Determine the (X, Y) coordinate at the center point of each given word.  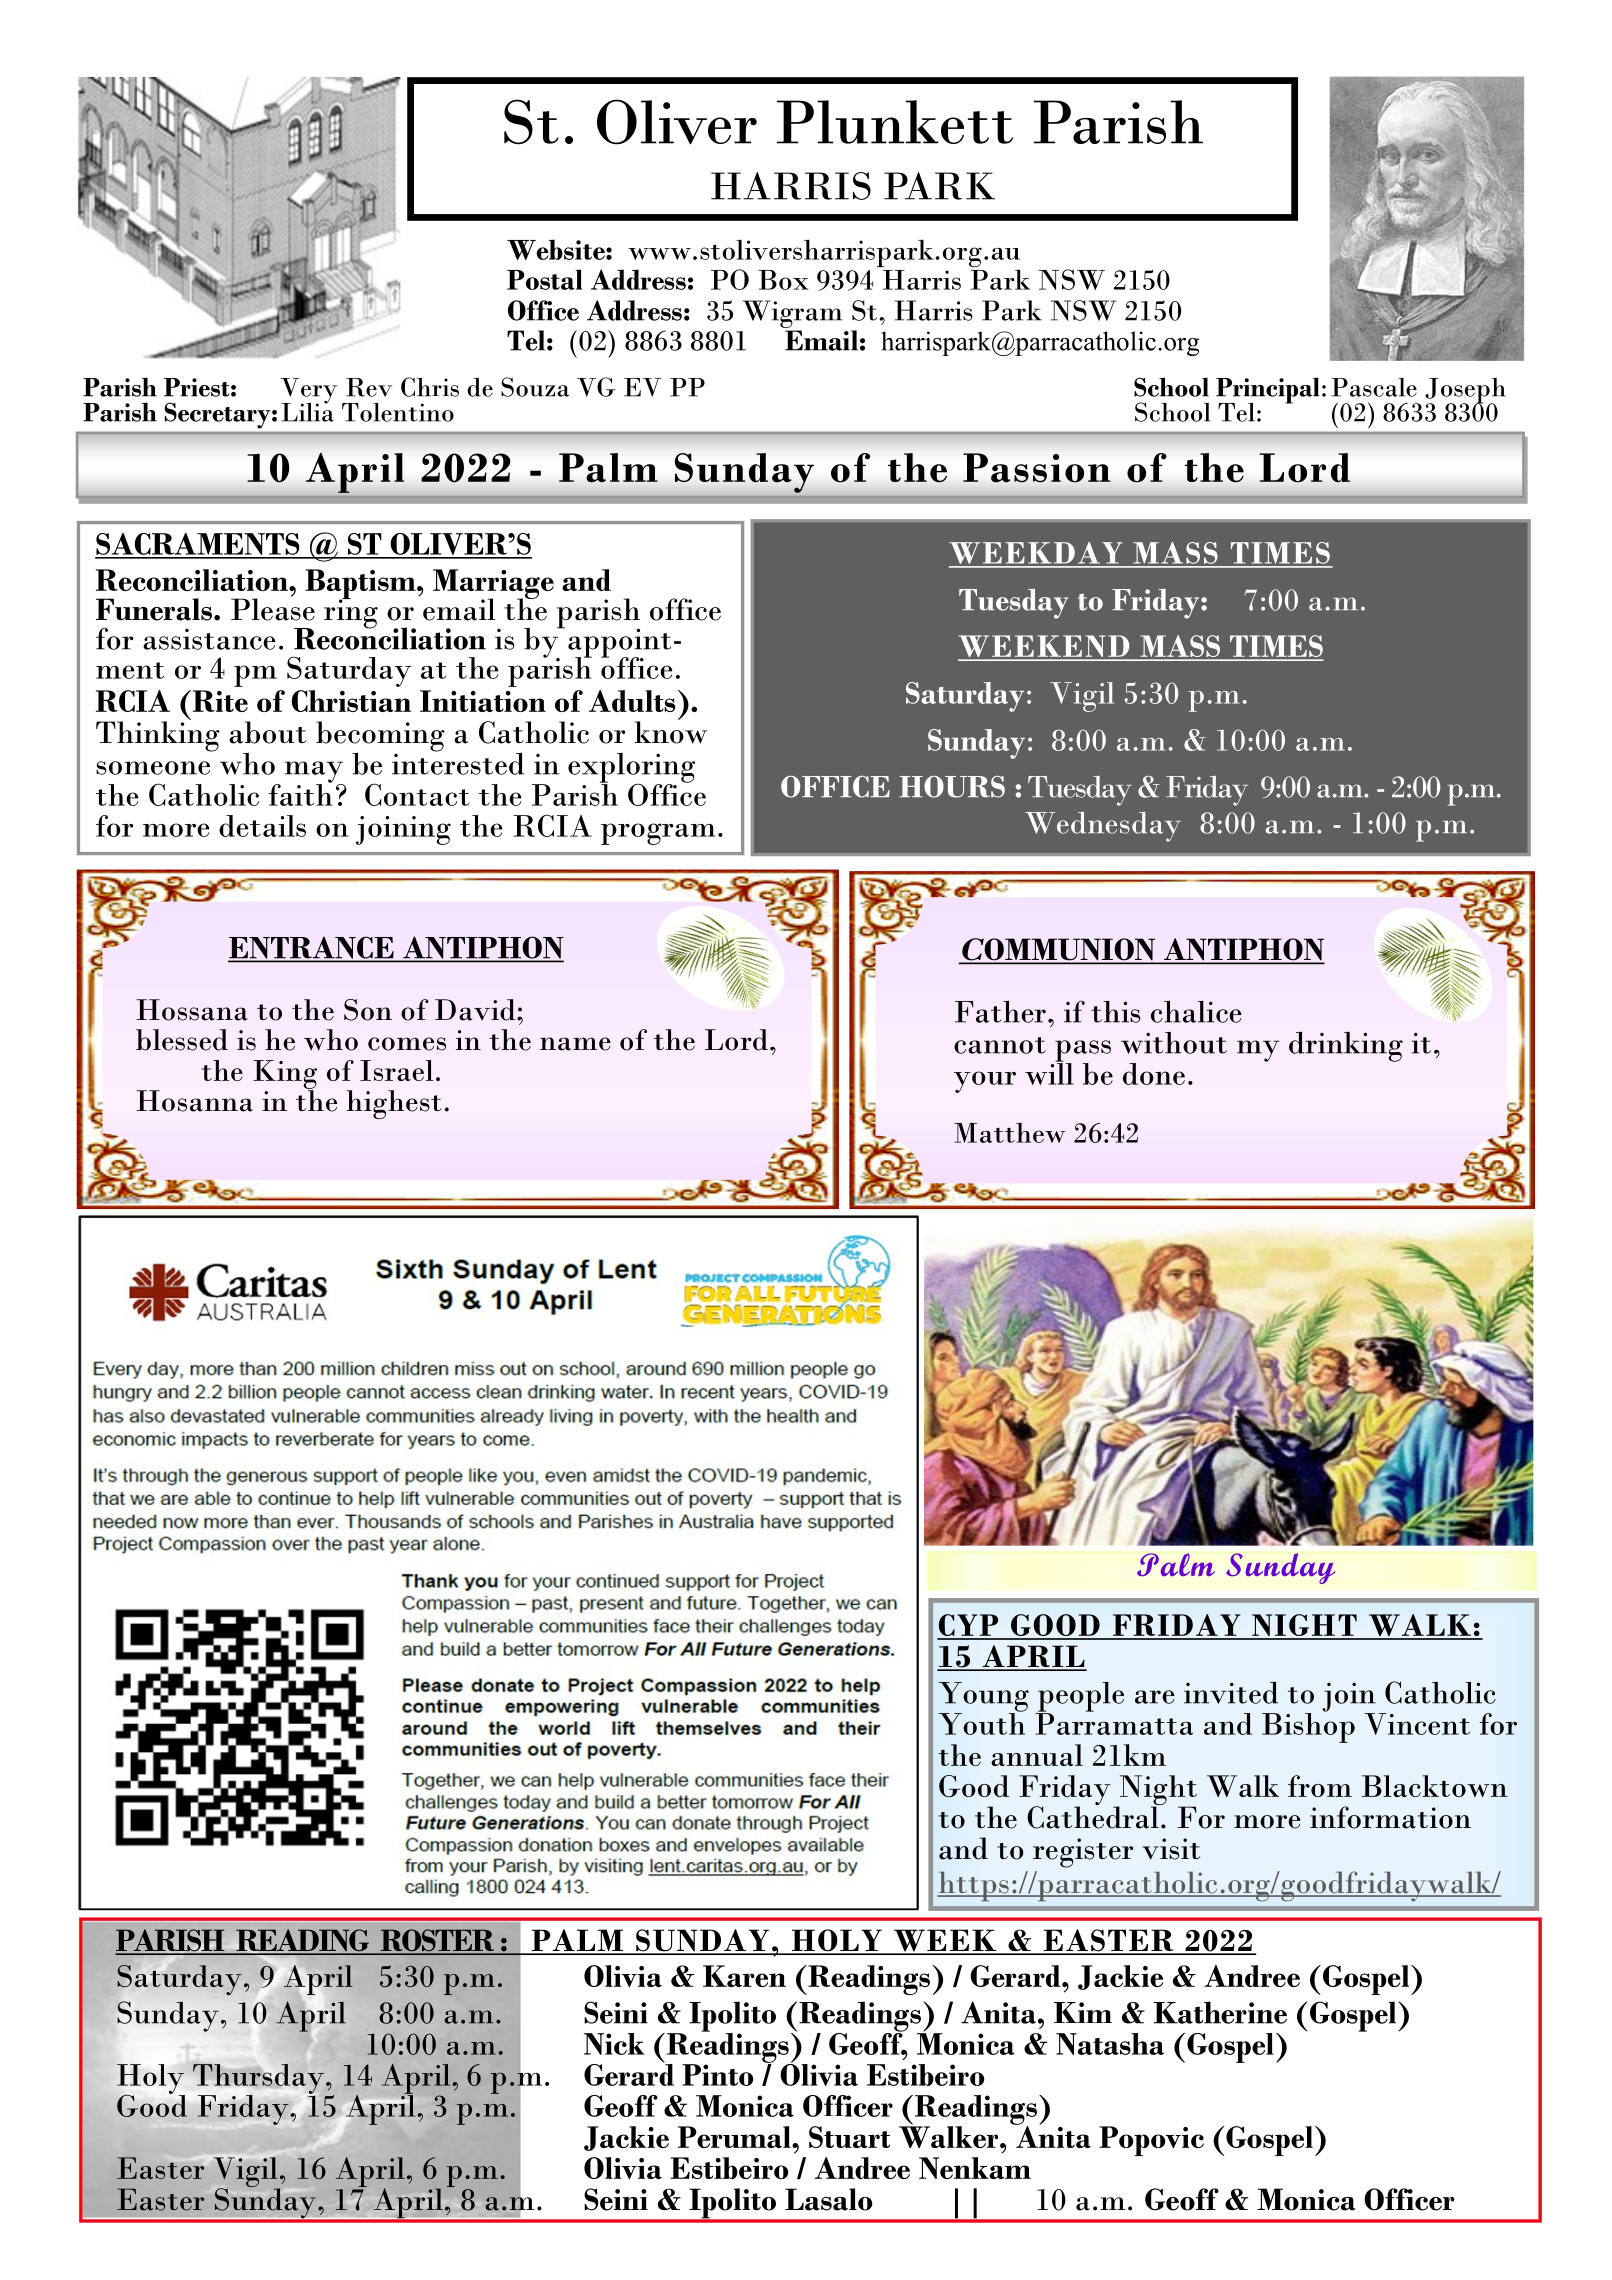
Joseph (1465, 392)
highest (394, 1104)
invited (1231, 1692)
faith (300, 793)
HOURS (952, 787)
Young (983, 1698)
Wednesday (1103, 827)
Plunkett (895, 122)
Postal (544, 279)
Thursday (258, 2080)
